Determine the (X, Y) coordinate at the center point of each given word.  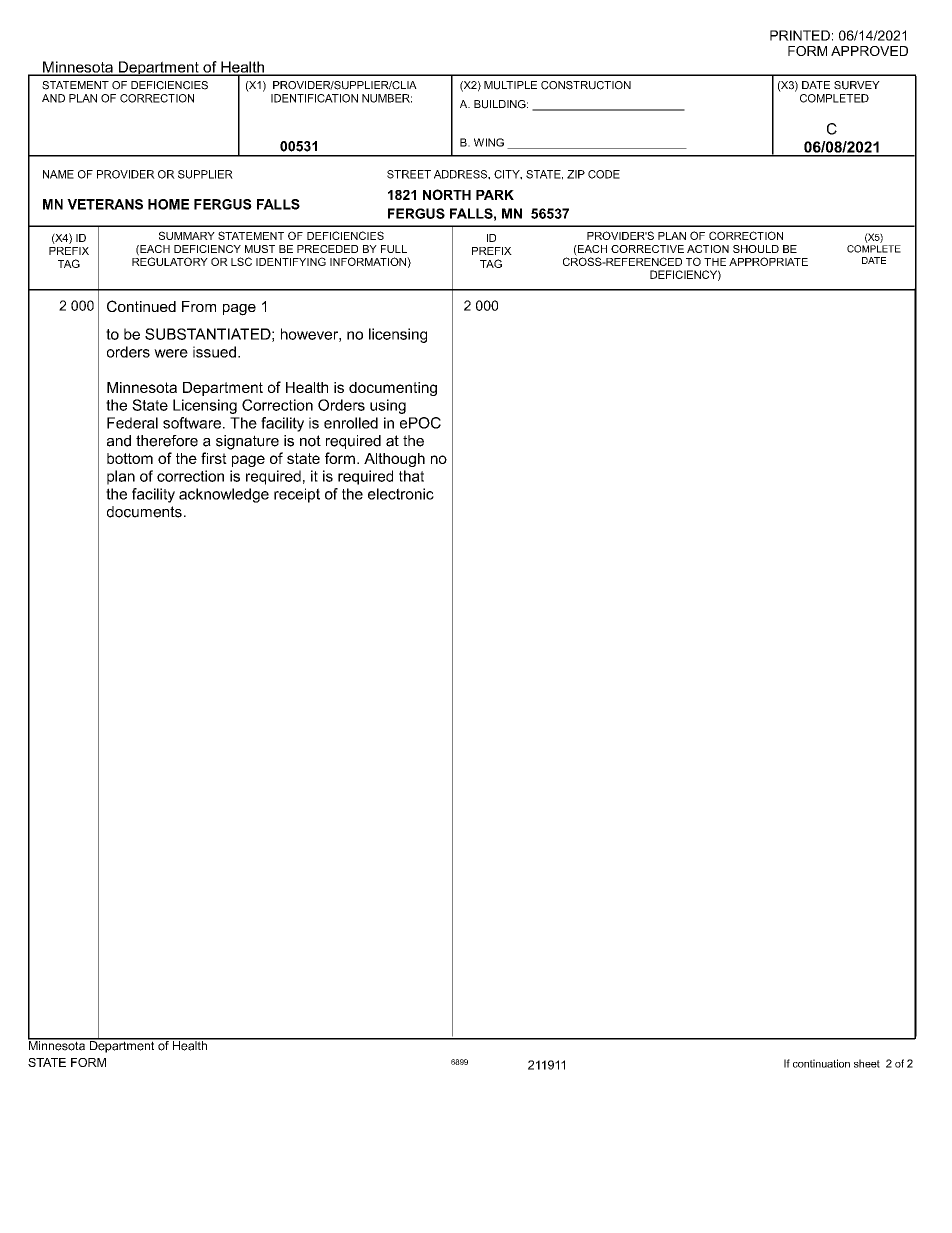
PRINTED (800, 35)
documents (144, 512)
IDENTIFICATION (314, 98)
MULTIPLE (510, 85)
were (171, 353)
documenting (393, 389)
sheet (867, 1063)
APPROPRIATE (768, 261)
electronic (401, 494)
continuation (821, 1063)
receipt (297, 495)
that (411, 476)
